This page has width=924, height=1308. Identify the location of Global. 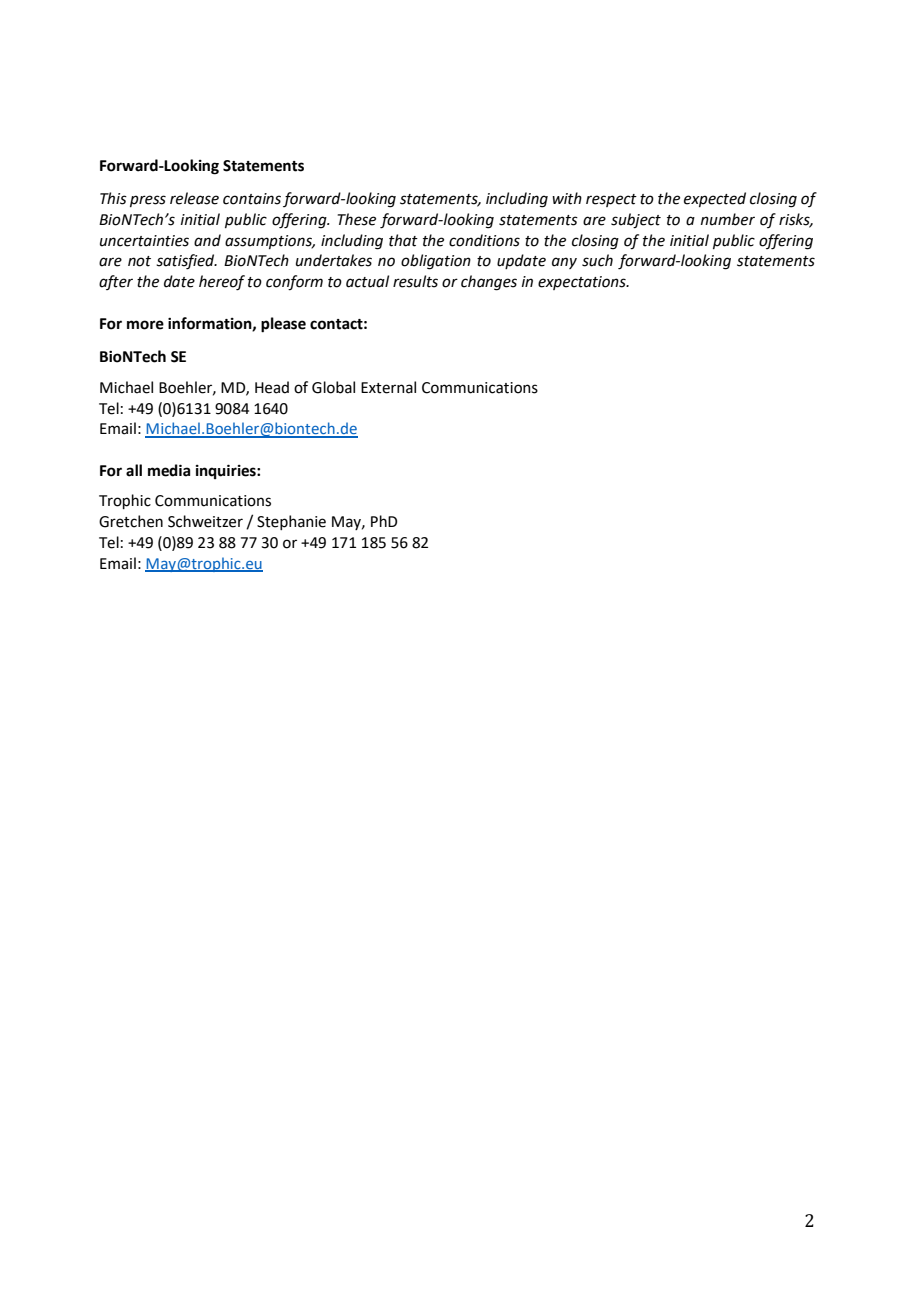
(333, 387).
